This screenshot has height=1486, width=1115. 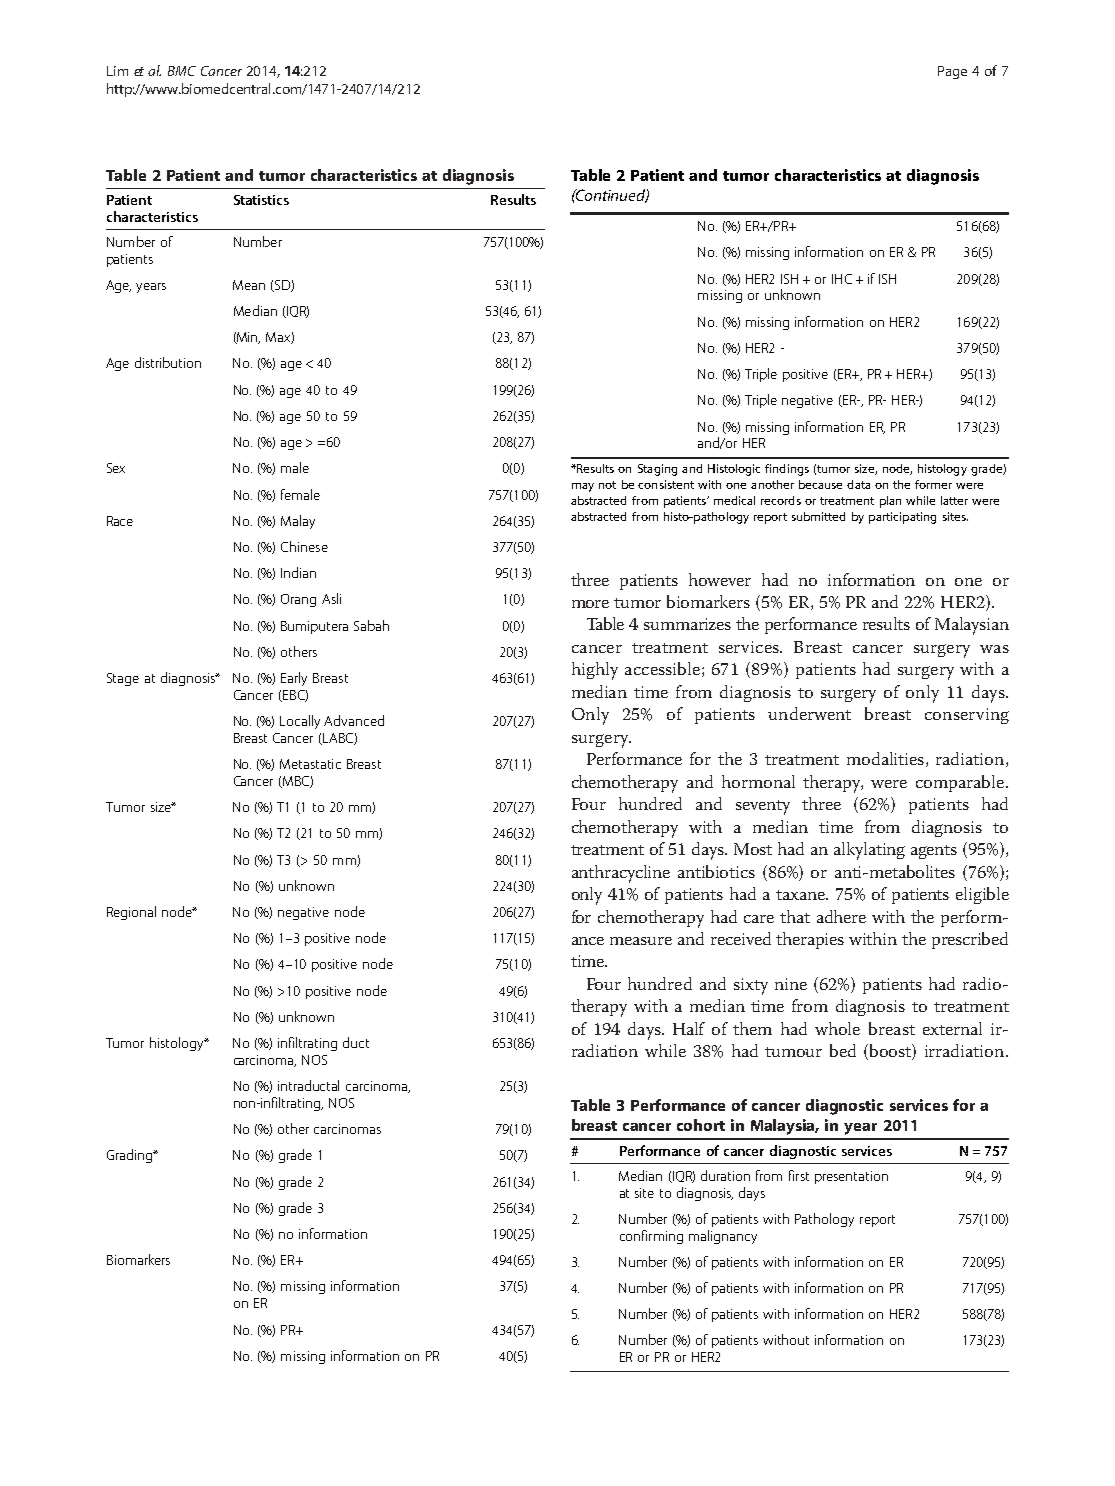 I want to click on Most, so click(x=753, y=849).
